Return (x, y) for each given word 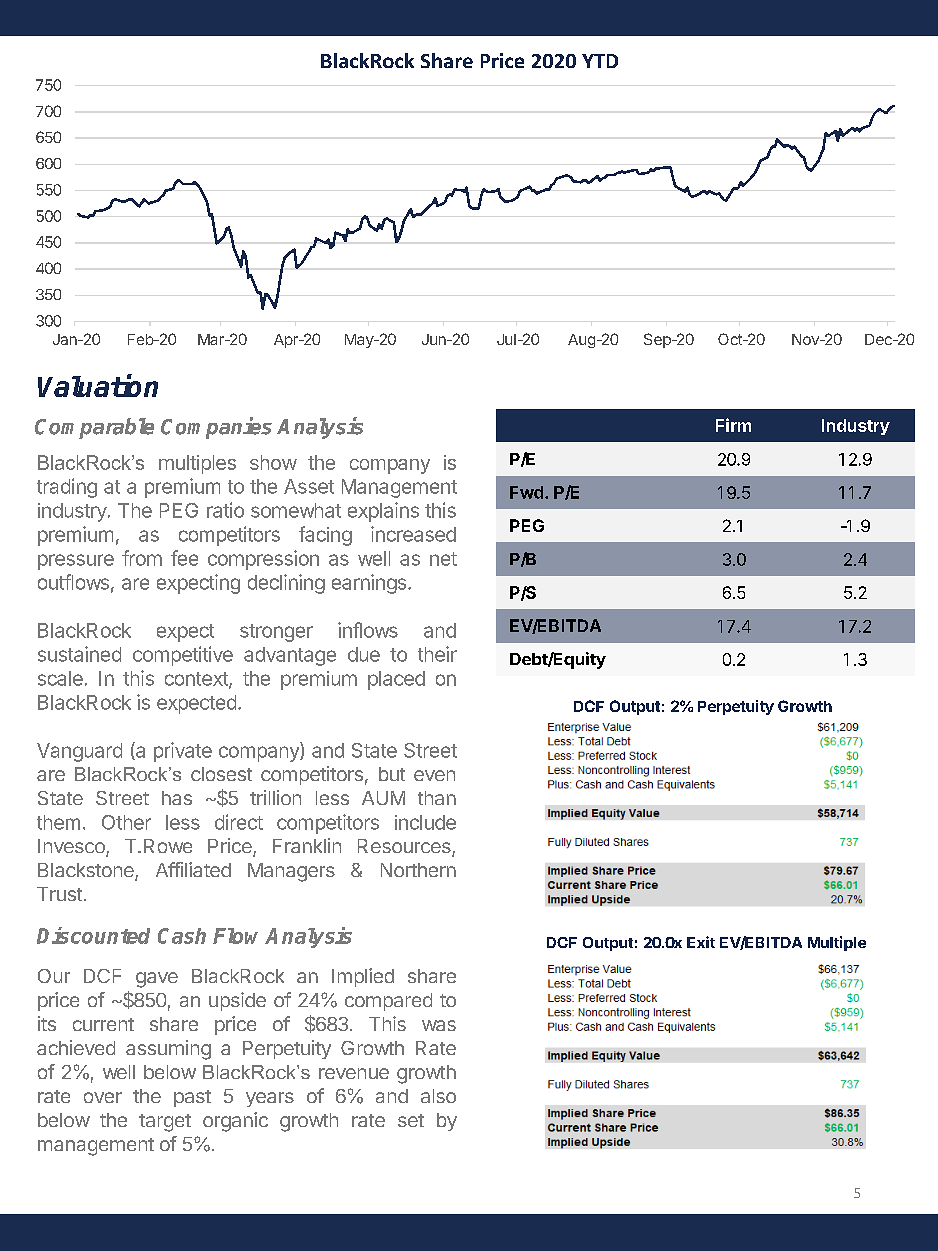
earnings (370, 584)
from (142, 558)
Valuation (98, 385)
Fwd (526, 492)
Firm (733, 425)
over (103, 1097)
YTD (600, 61)
